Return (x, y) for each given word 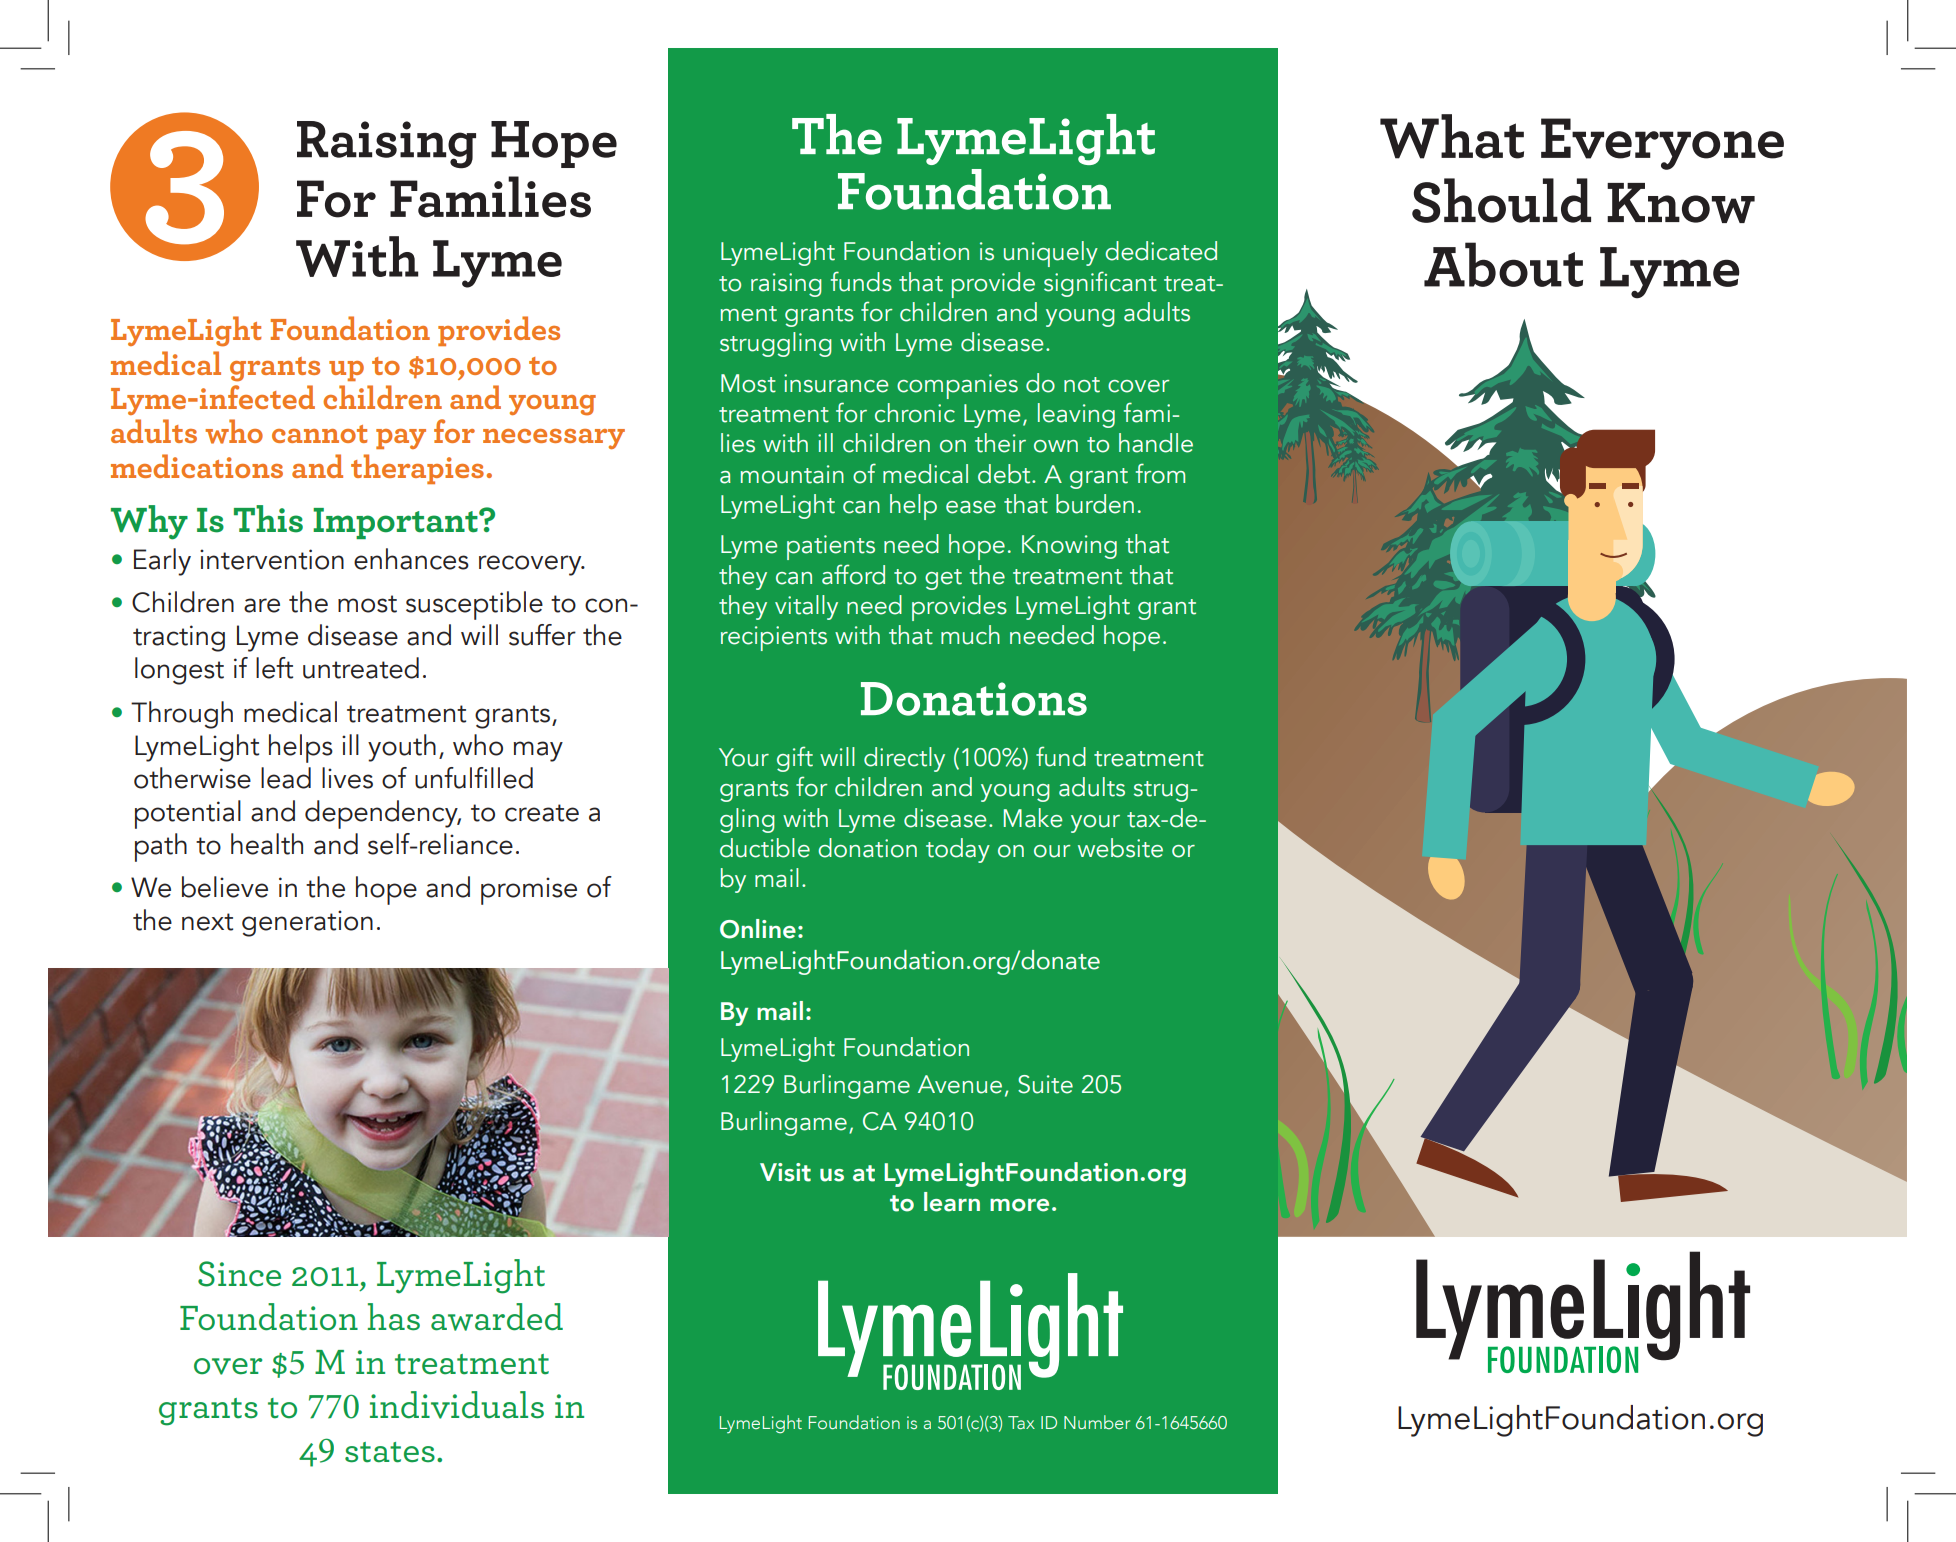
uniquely (1051, 254)
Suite (1045, 1084)
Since (239, 1274)
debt (1005, 474)
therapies (419, 469)
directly (904, 759)
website (1120, 848)
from (1160, 473)
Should (1501, 200)
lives (347, 778)
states (390, 1452)
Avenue (960, 1084)
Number (1097, 1422)
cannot (319, 434)
